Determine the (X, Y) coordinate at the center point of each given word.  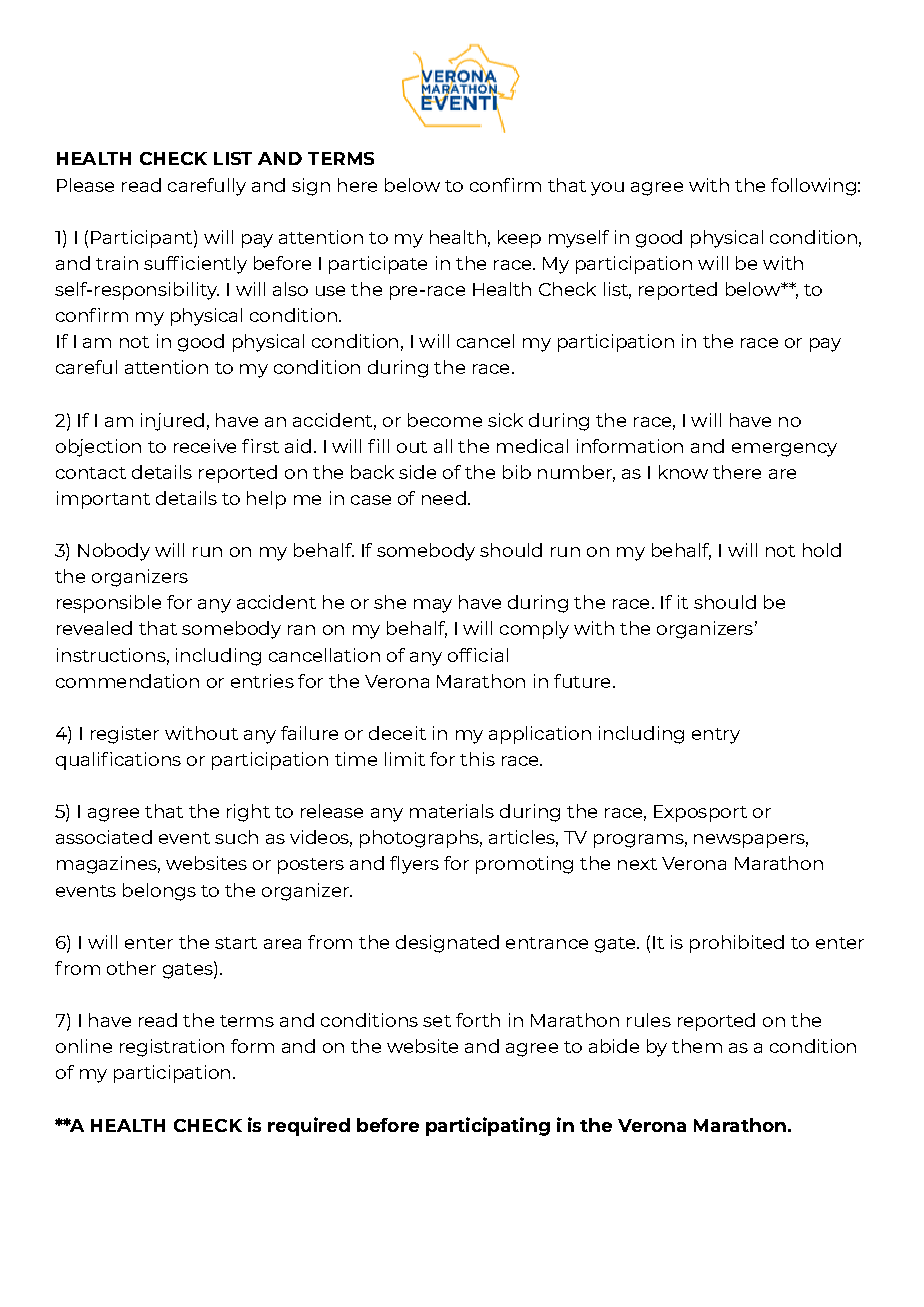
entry (716, 736)
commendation (127, 681)
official (478, 655)
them (697, 1046)
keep (519, 239)
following (813, 187)
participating (488, 1126)
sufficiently (195, 265)
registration (172, 1048)
